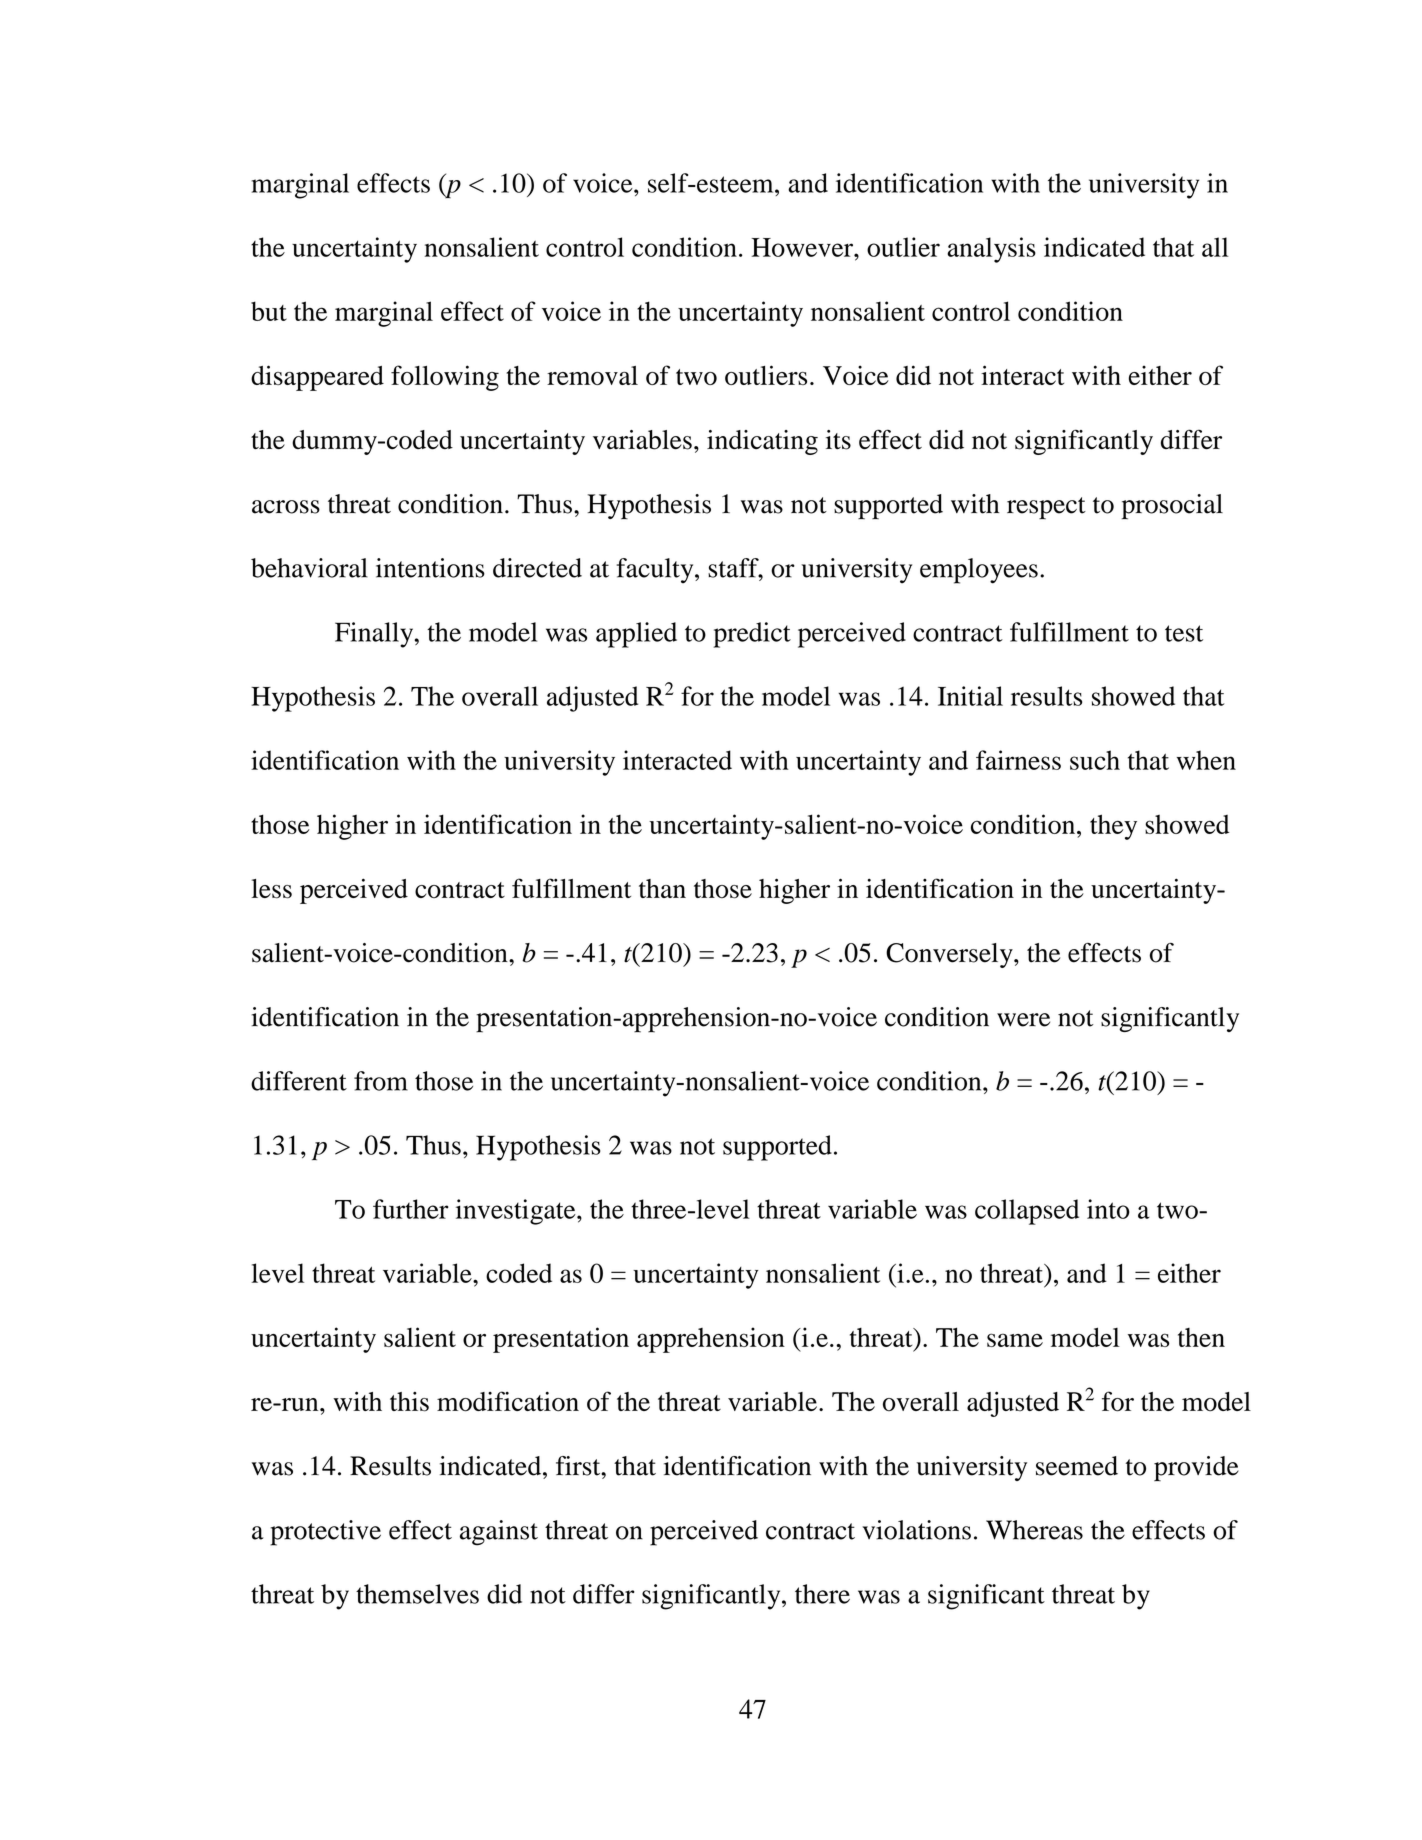  I want to click on However, so click(803, 247).
